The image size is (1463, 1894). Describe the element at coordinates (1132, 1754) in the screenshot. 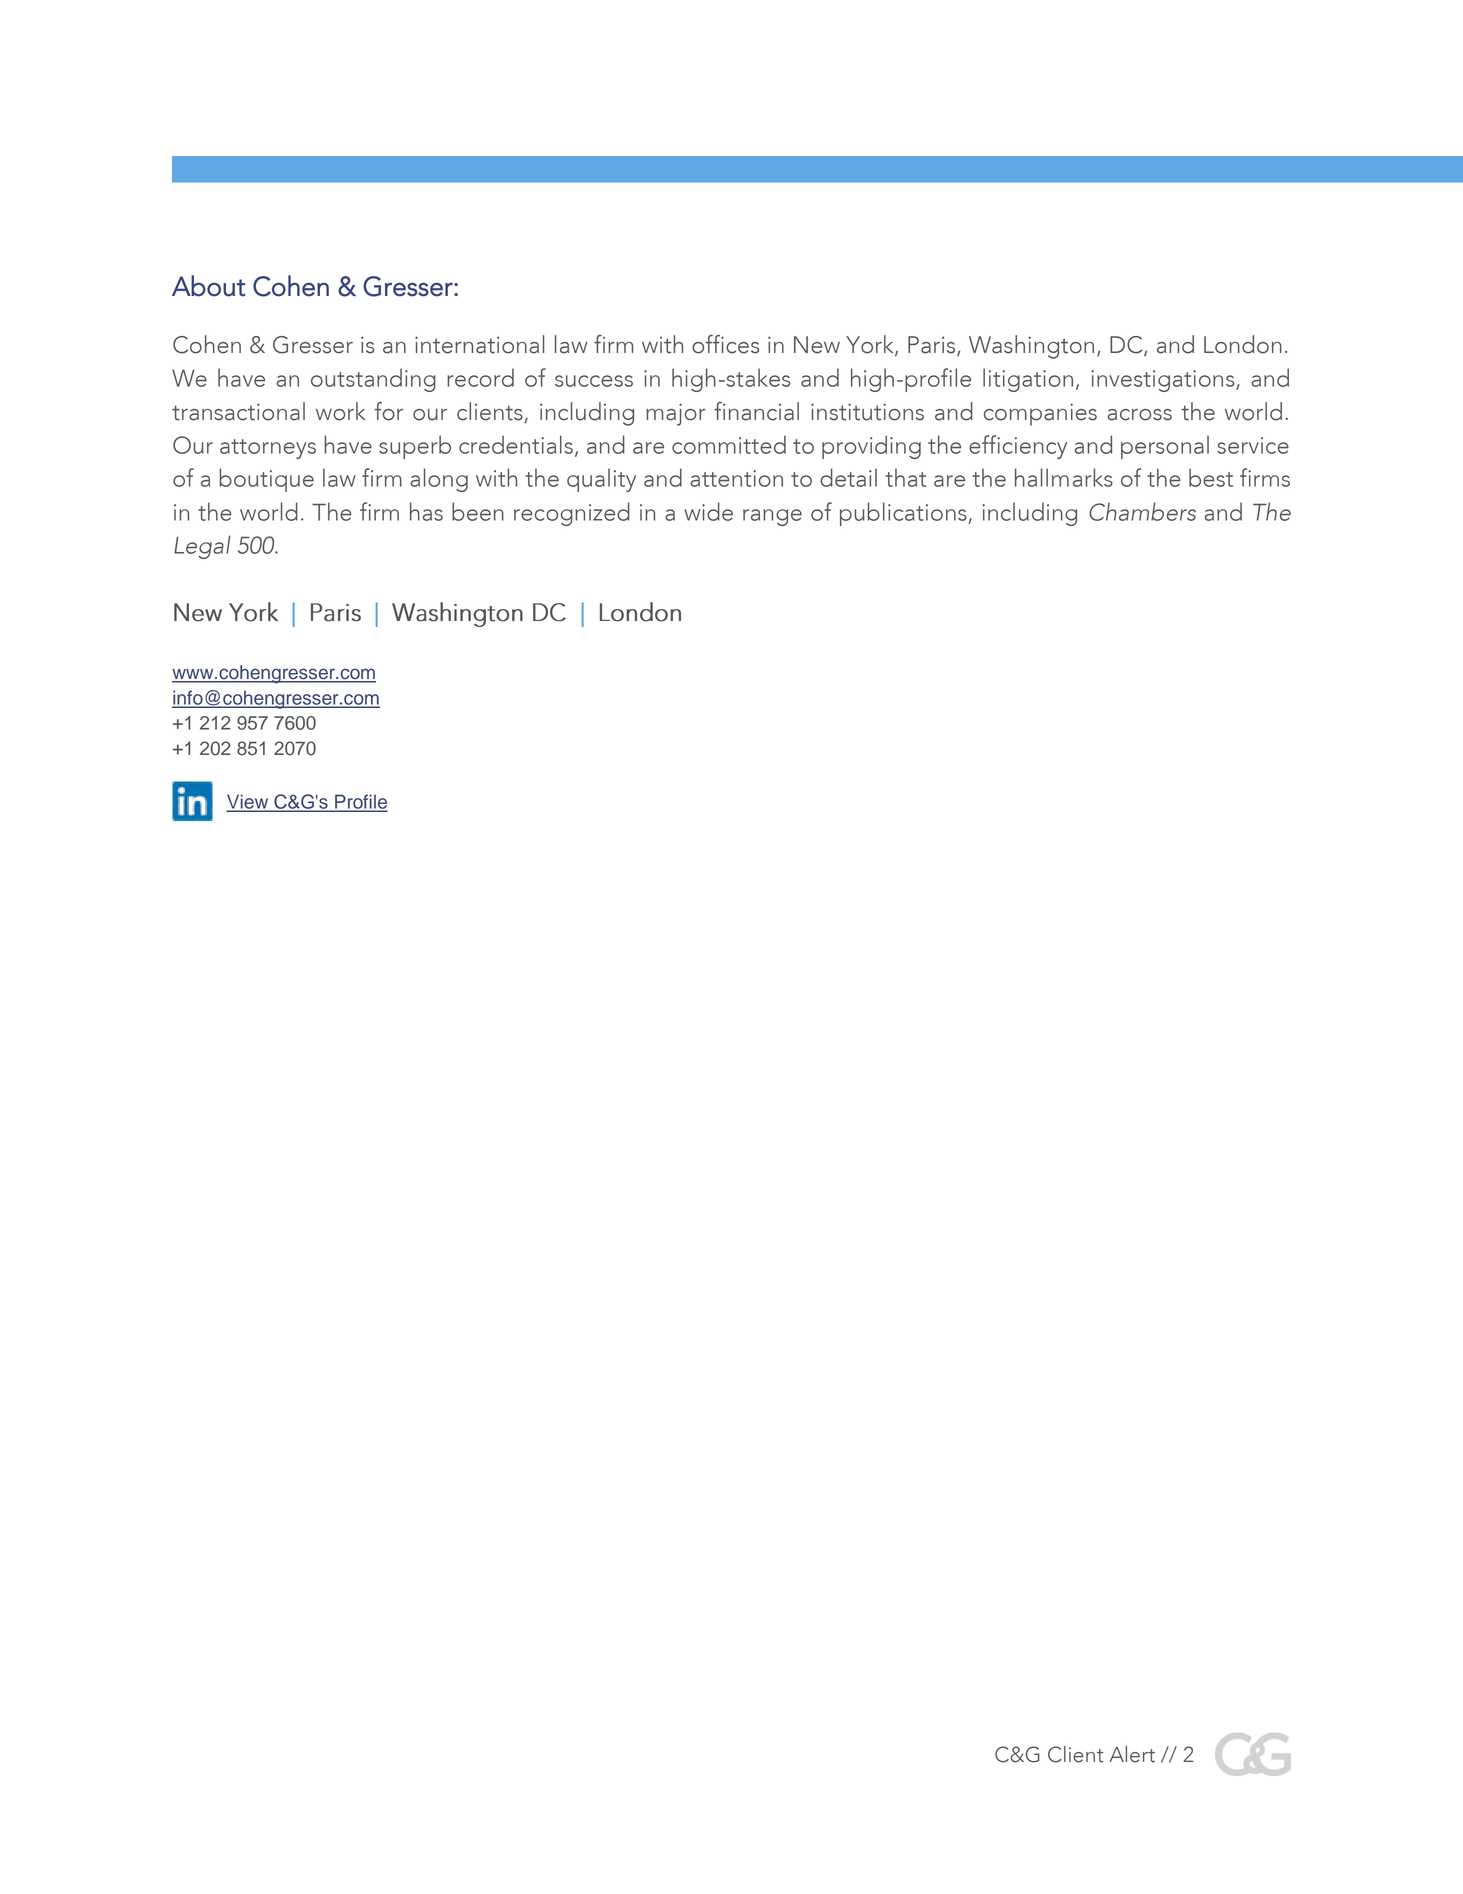

I see `Alert` at that location.
